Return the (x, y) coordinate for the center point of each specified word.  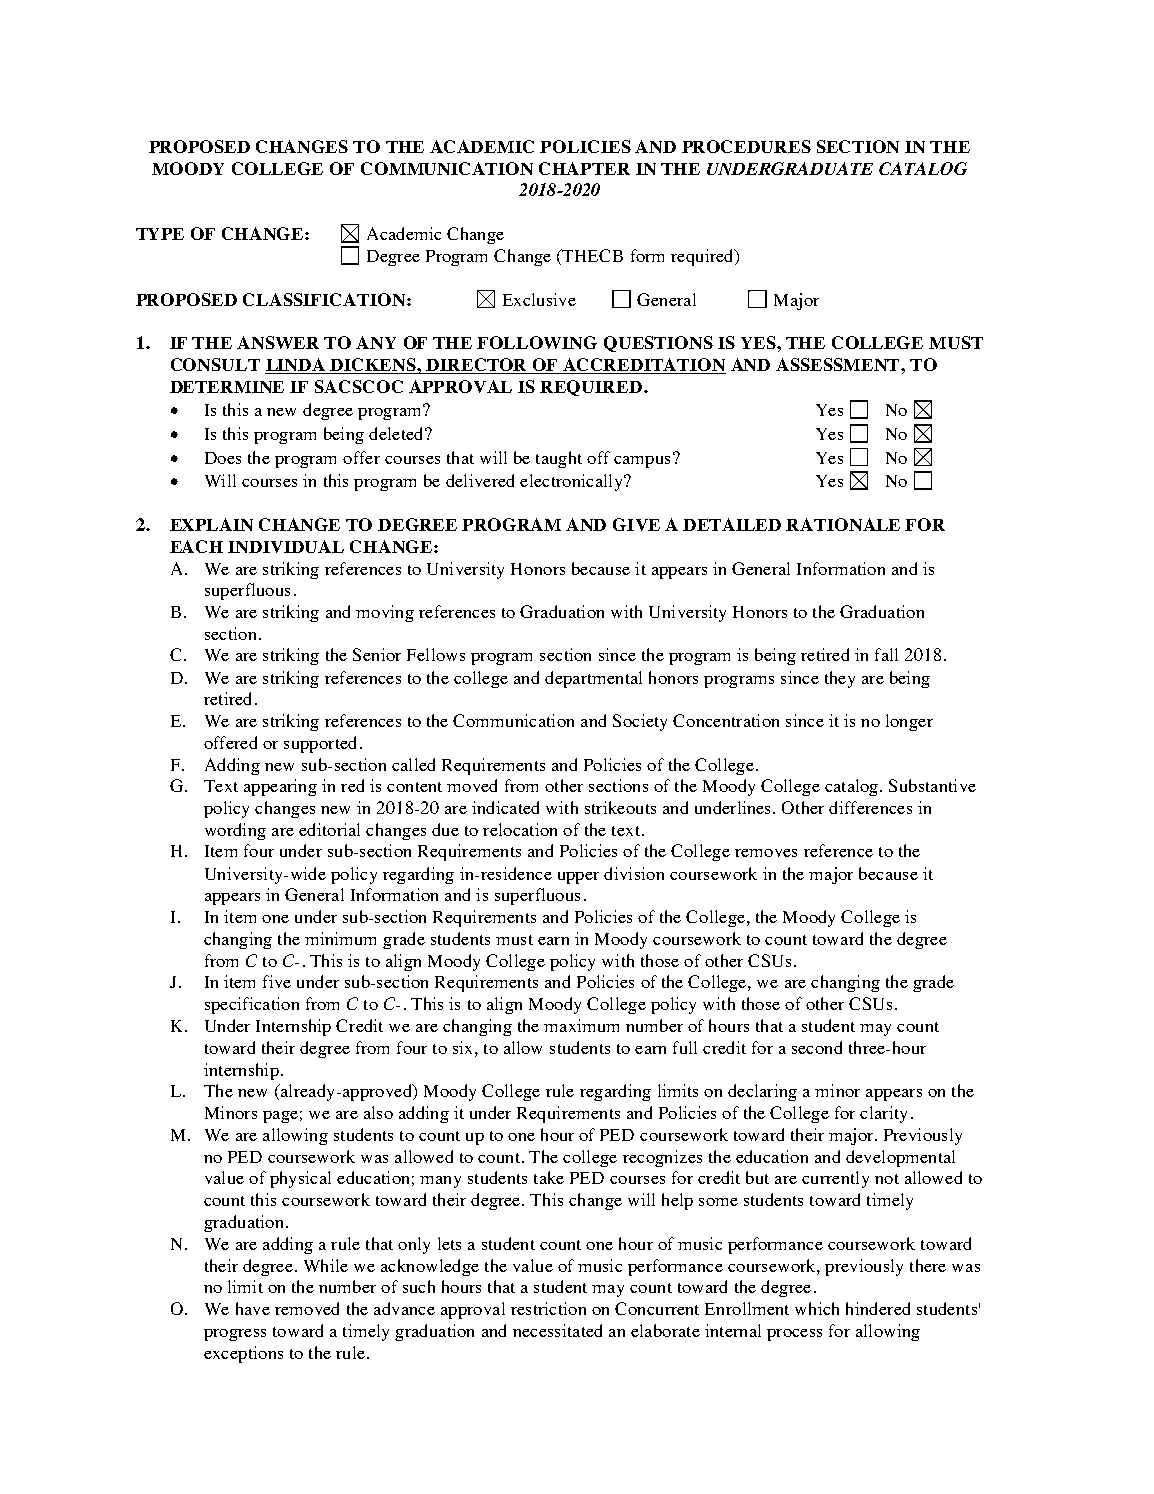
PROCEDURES (746, 146)
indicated (505, 807)
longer (909, 722)
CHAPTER (584, 168)
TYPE (160, 234)
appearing (280, 787)
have (253, 1308)
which (817, 1308)
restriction (548, 1308)
